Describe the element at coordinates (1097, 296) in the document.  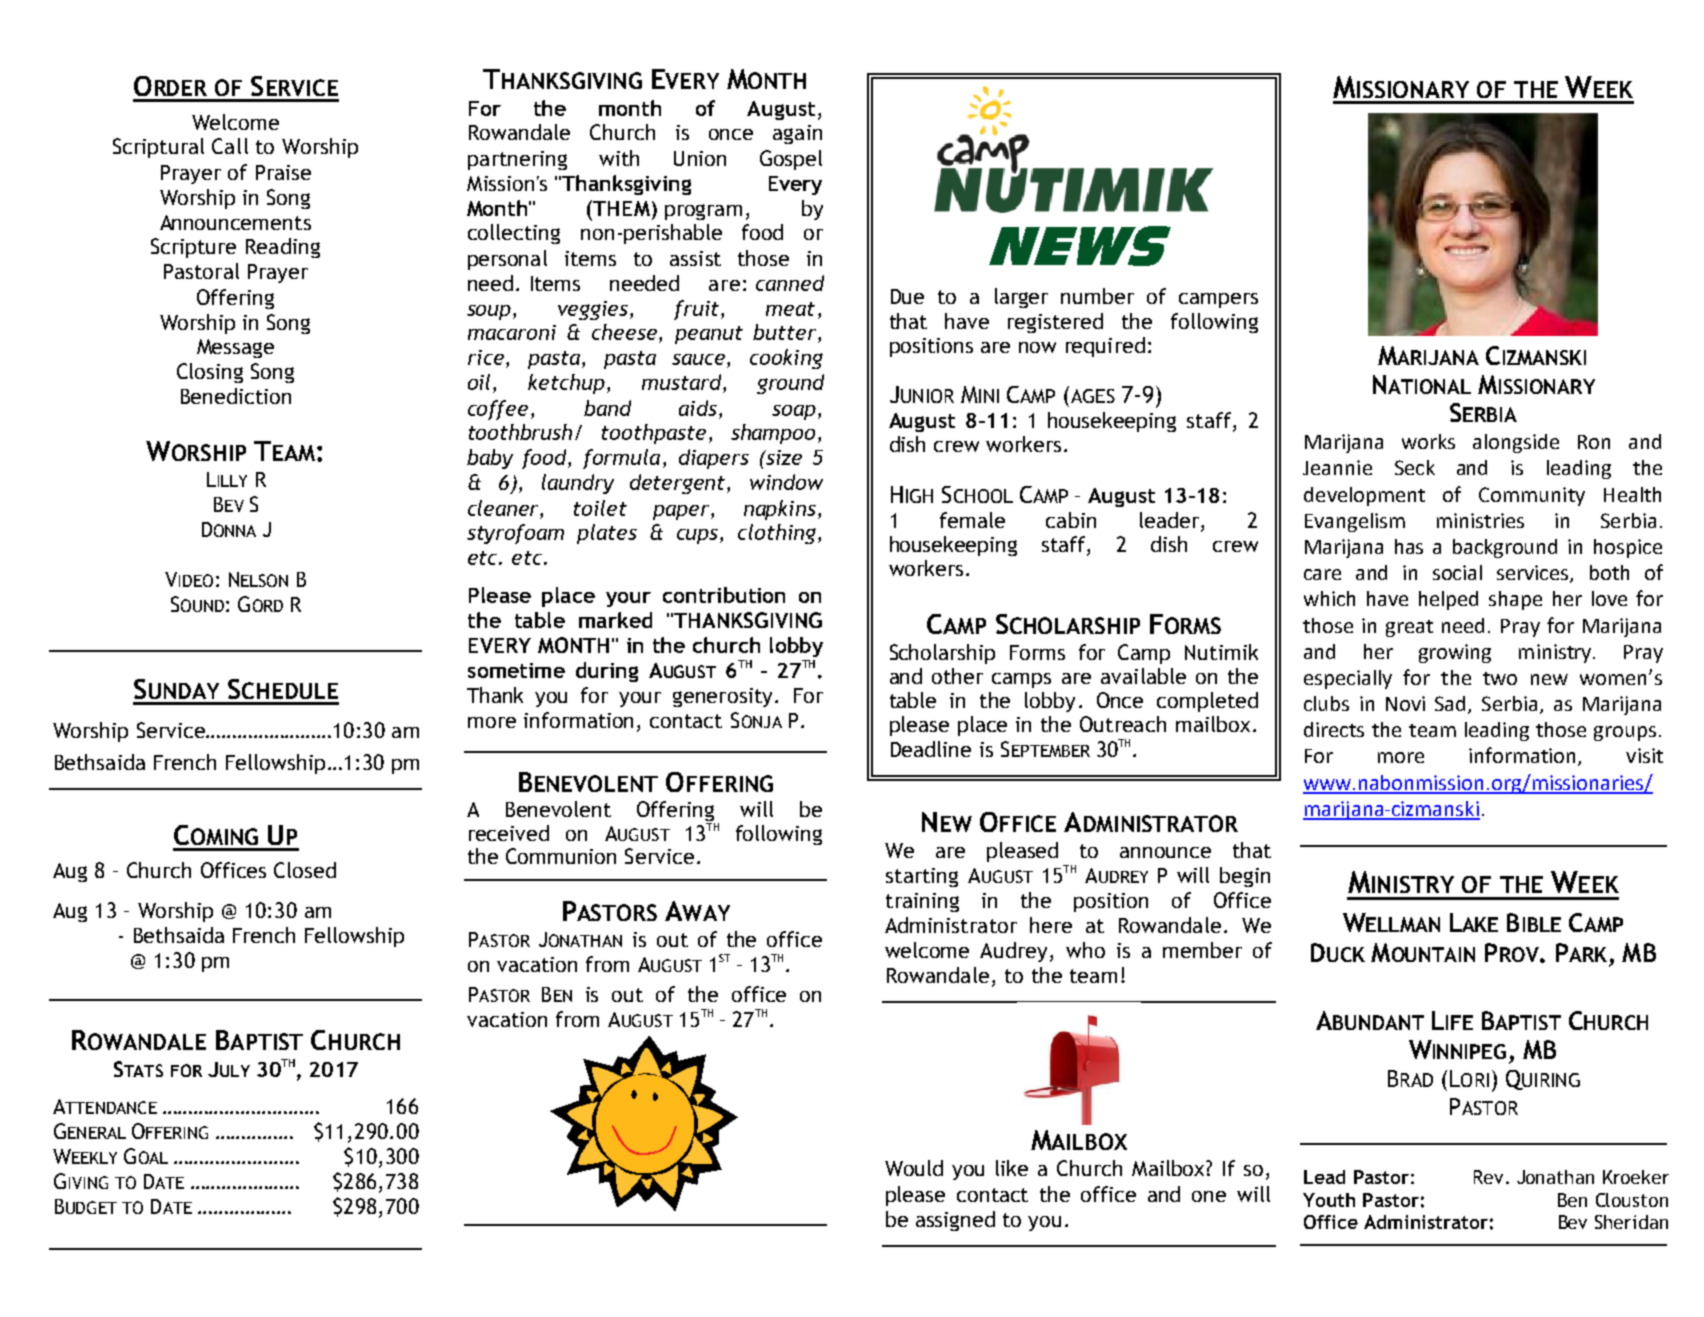
I see `number` at that location.
